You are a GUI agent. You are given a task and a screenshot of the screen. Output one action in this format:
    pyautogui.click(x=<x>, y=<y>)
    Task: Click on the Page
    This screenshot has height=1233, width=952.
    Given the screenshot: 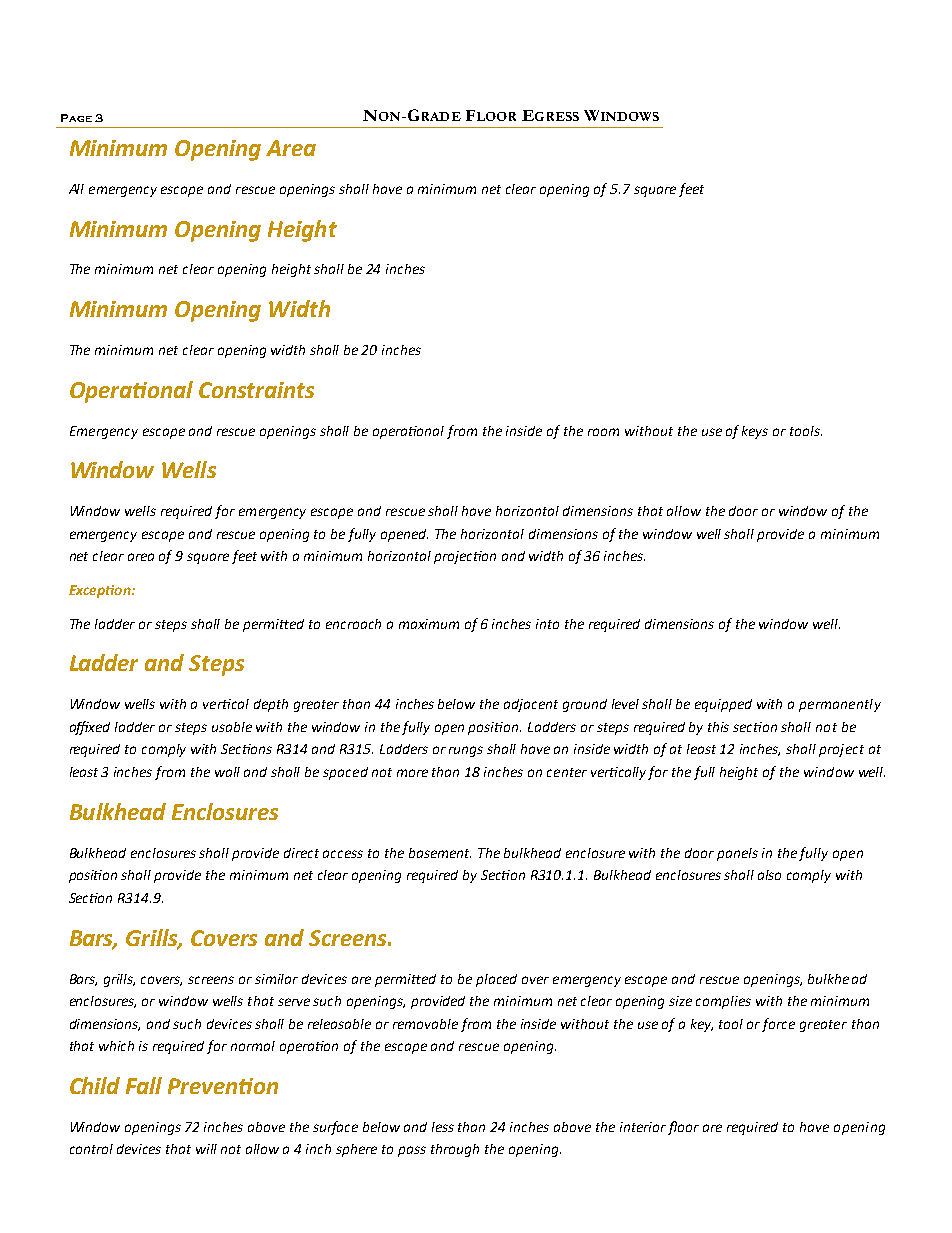 What is the action you would take?
    pyautogui.click(x=76, y=118)
